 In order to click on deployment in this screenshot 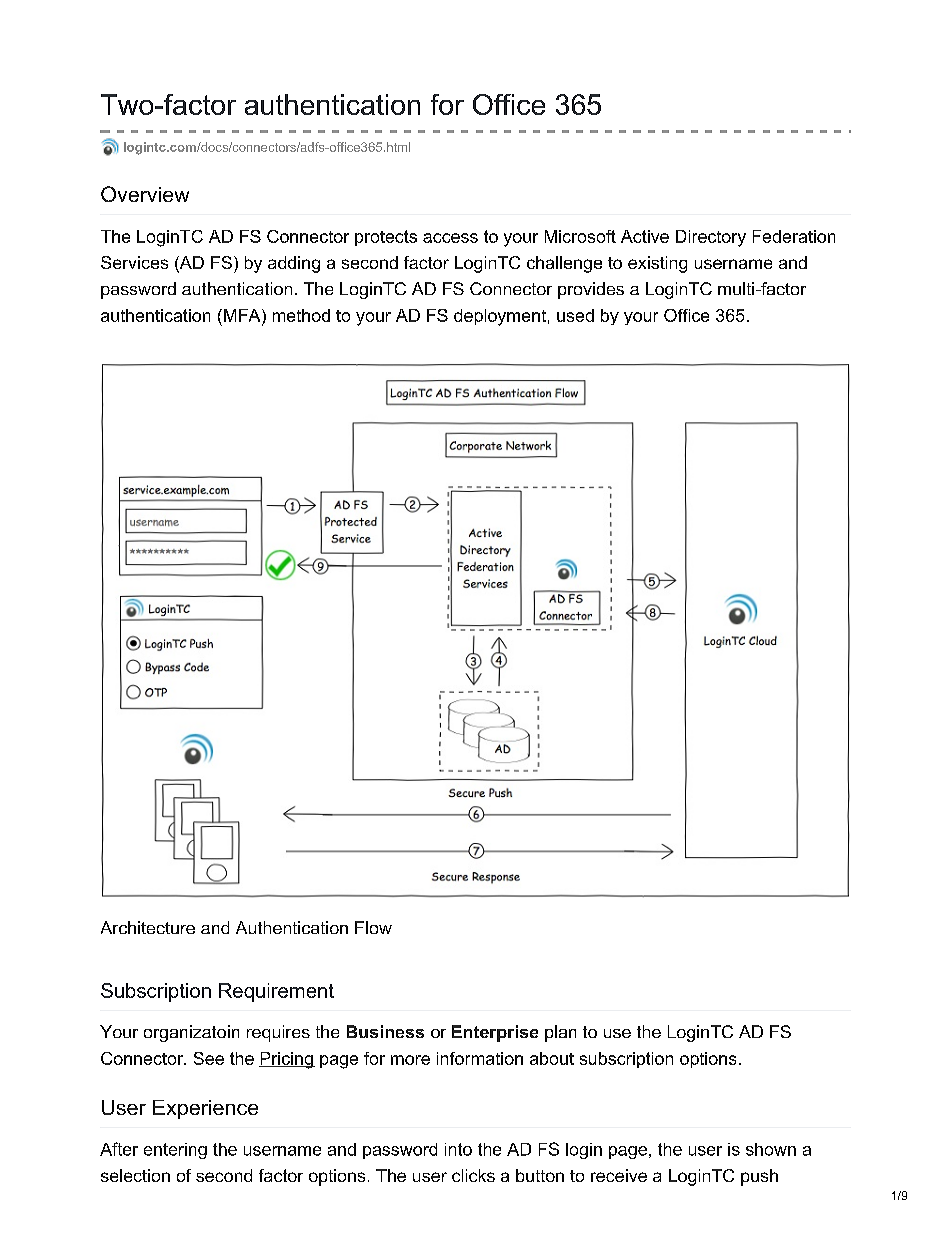, I will do `click(500, 317)`.
